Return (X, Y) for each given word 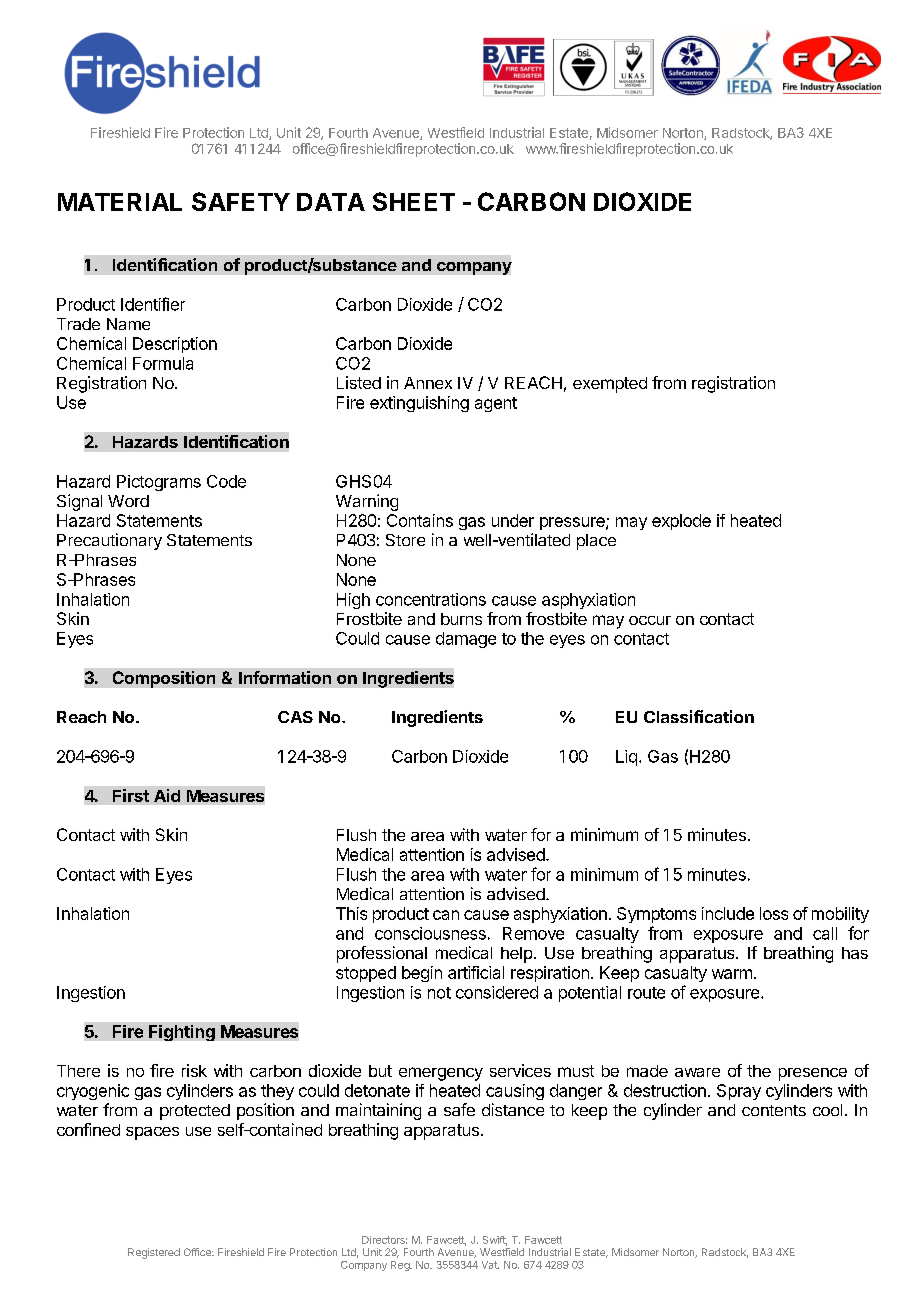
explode (681, 522)
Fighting (182, 1033)
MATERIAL (120, 202)
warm (732, 974)
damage (466, 640)
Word (128, 501)
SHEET (414, 201)
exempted (610, 385)
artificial (476, 972)
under (513, 520)
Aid (167, 795)
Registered (154, 1253)
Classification (699, 716)
